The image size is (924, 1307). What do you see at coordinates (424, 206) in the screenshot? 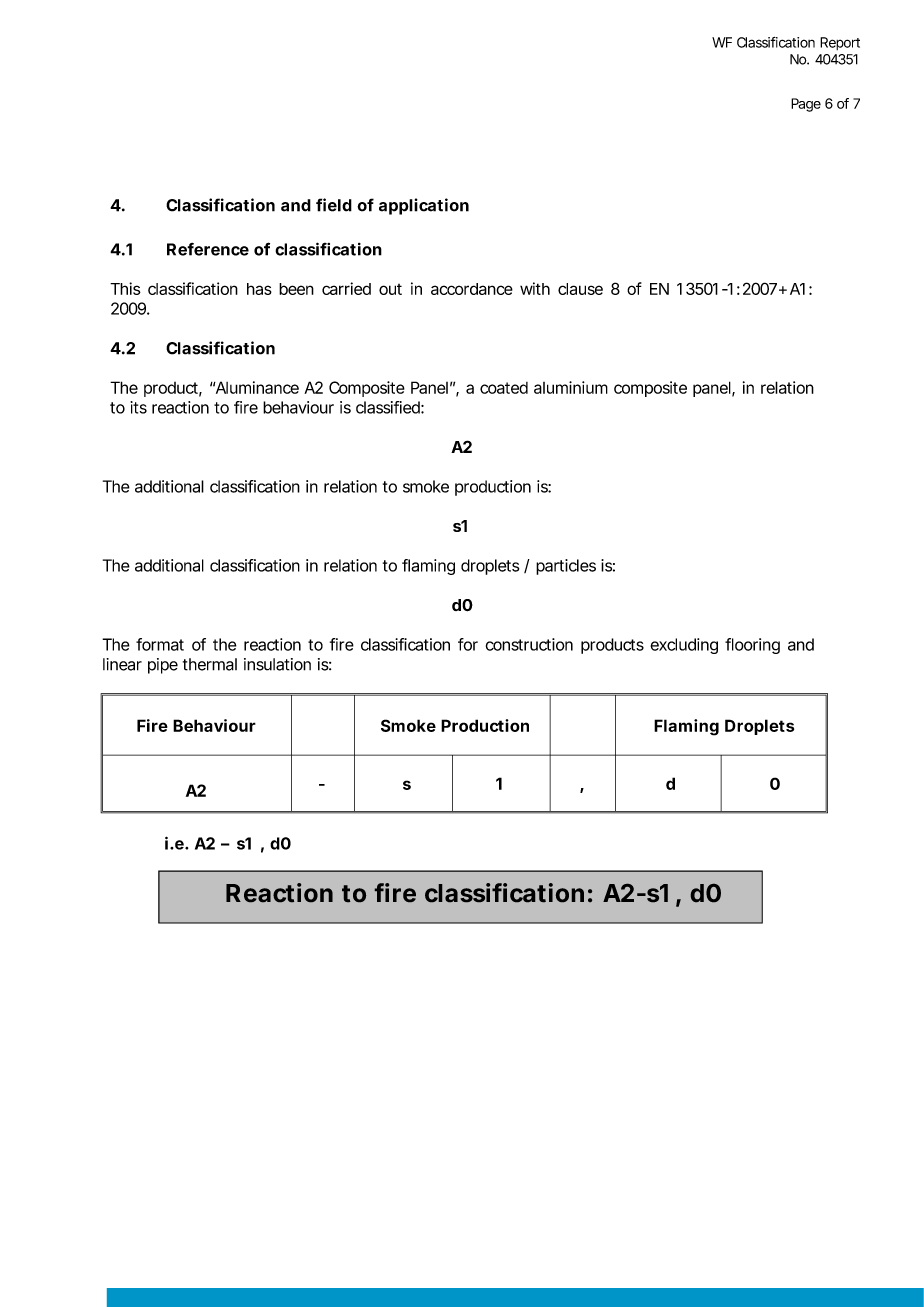
I see `application` at bounding box center [424, 206].
